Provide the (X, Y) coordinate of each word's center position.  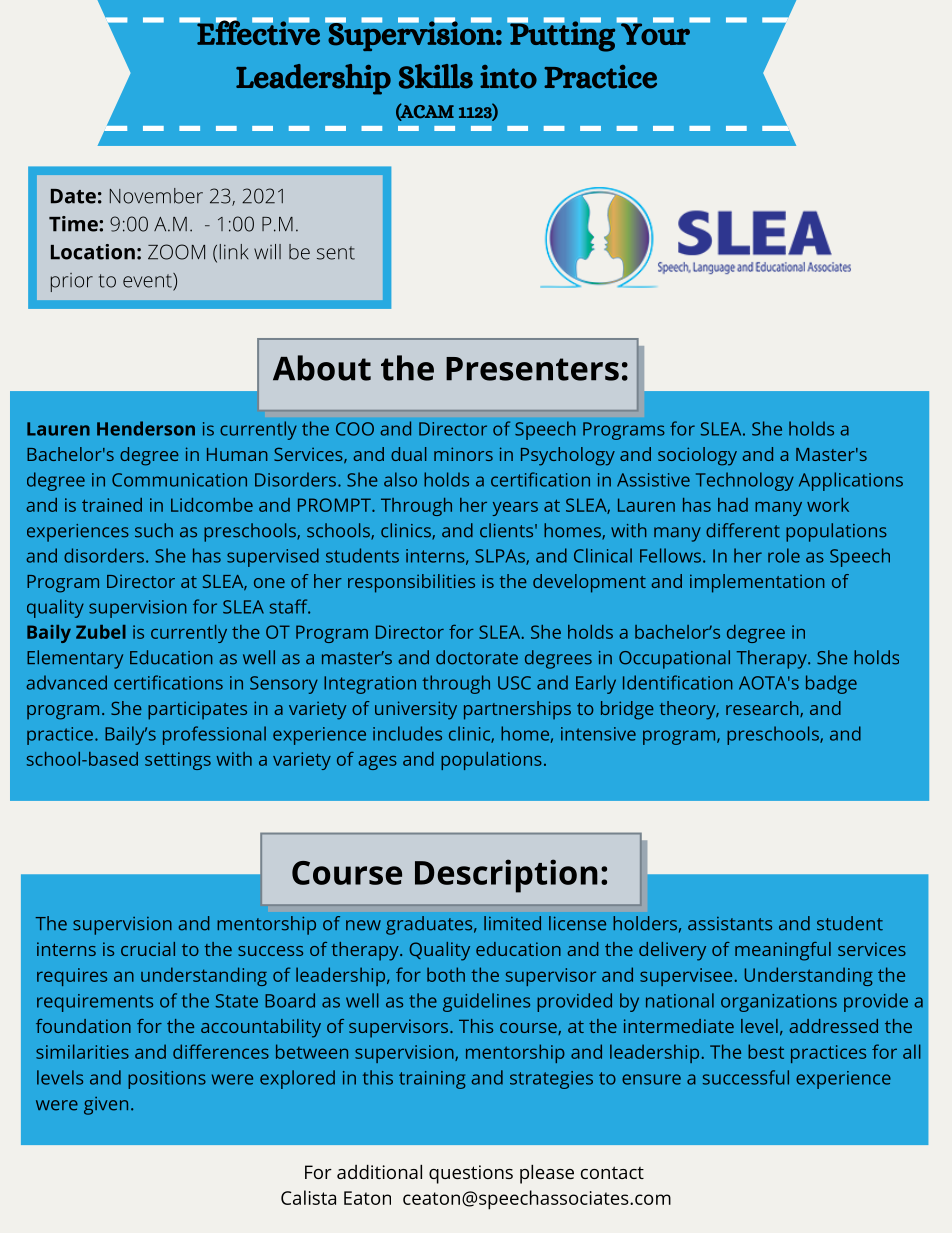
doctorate (477, 657)
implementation (757, 583)
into (508, 77)
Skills (436, 76)
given (106, 1106)
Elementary (75, 659)
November (156, 196)
